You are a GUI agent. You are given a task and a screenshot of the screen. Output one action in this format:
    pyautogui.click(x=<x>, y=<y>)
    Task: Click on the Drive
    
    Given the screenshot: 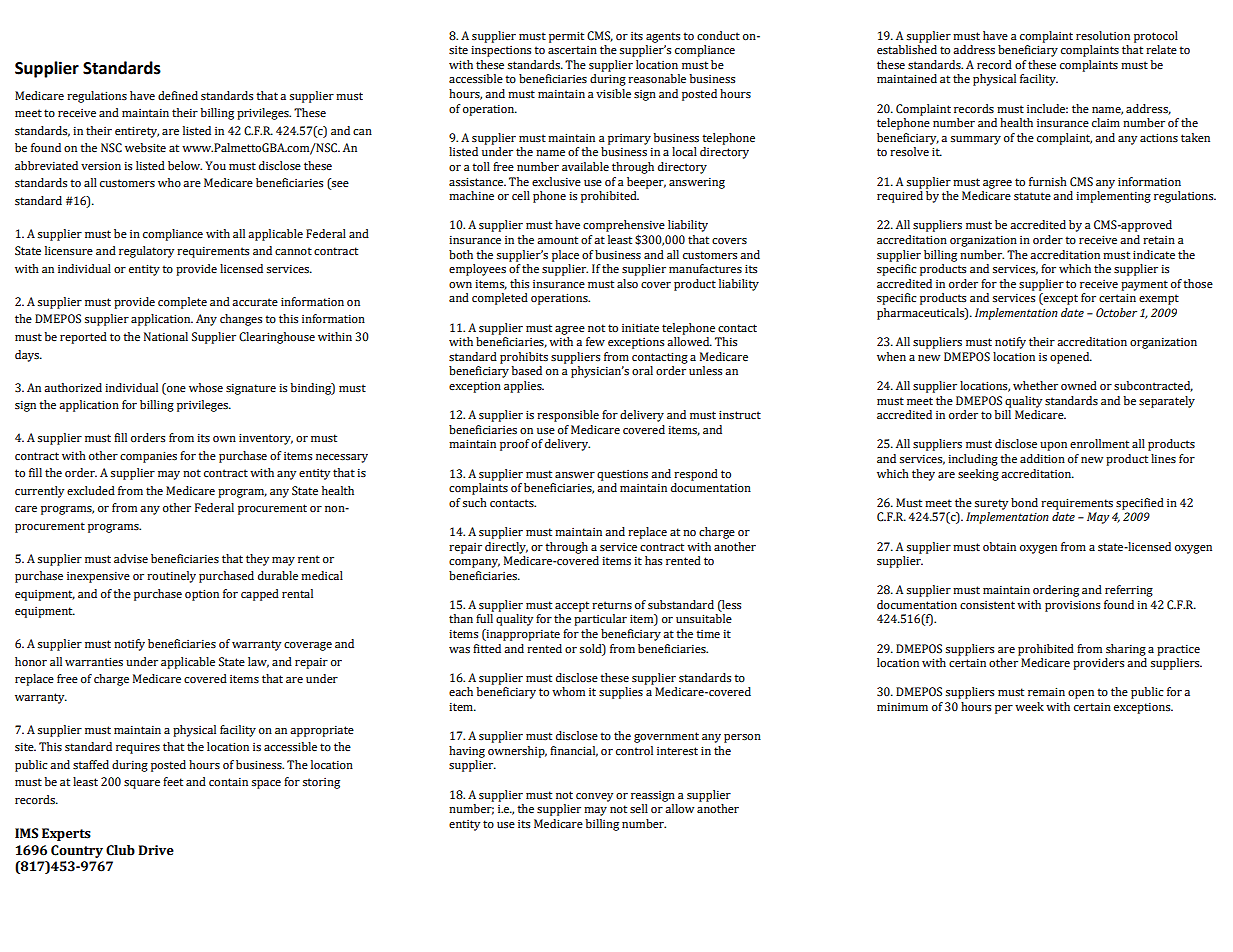 What is the action you would take?
    pyautogui.click(x=156, y=850)
